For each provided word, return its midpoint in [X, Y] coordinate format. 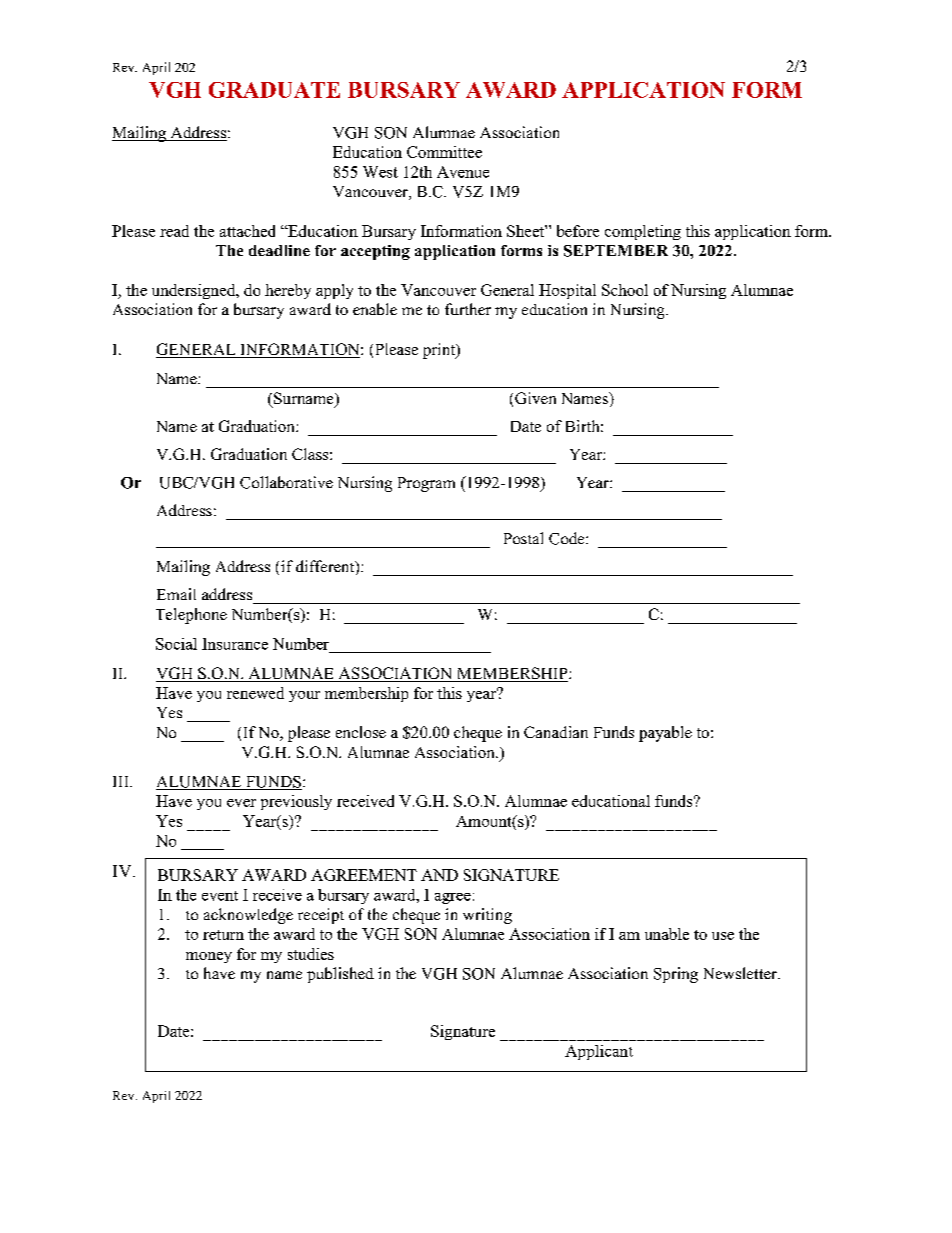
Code [568, 538]
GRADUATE [274, 90]
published [340, 975]
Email [176, 594]
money [209, 957]
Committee [444, 152]
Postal [523, 538]
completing [643, 232]
